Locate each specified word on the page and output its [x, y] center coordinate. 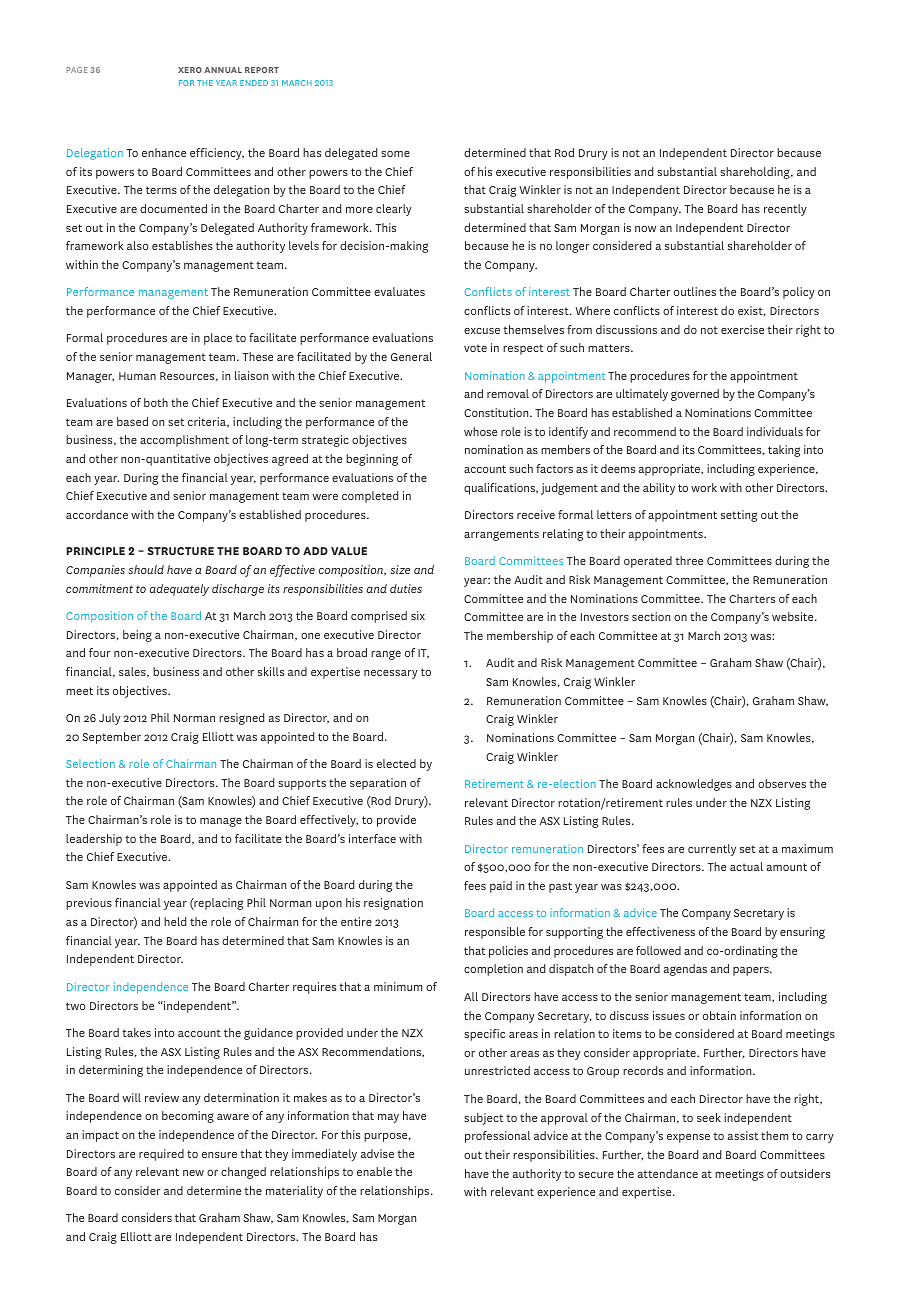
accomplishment [184, 441]
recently [785, 210]
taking [784, 451]
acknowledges [694, 785]
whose [480, 431]
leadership [94, 840]
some [395, 154]
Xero [190, 70]
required [161, 1155]
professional [497, 1137]
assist [743, 1135]
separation [378, 784]
